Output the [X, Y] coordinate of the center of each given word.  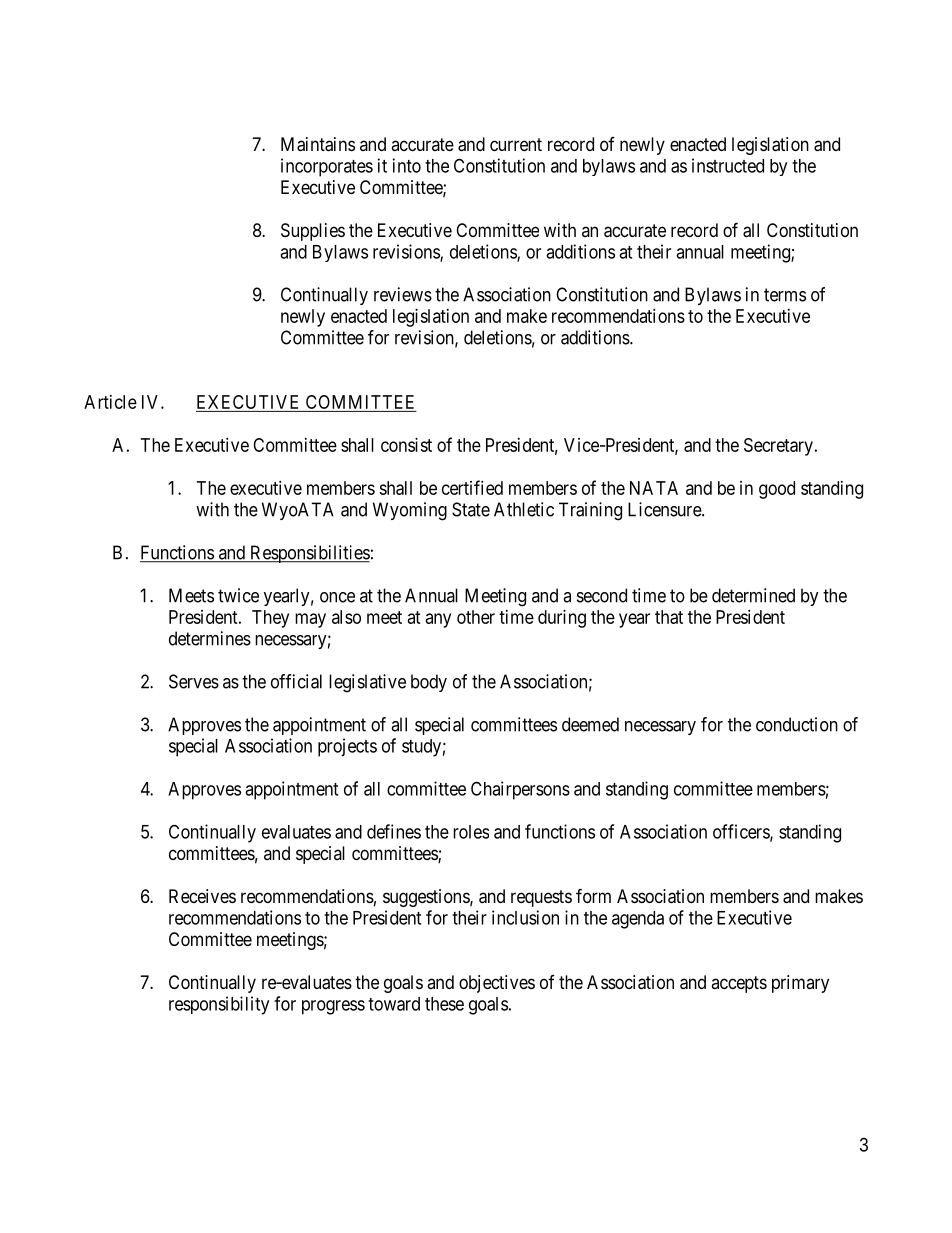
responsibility [219, 1005]
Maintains [318, 144]
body [429, 683]
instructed [728, 165]
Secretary [778, 447]
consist [406, 445]
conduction [797, 724]
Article [110, 402]
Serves [194, 681]
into [407, 165]
